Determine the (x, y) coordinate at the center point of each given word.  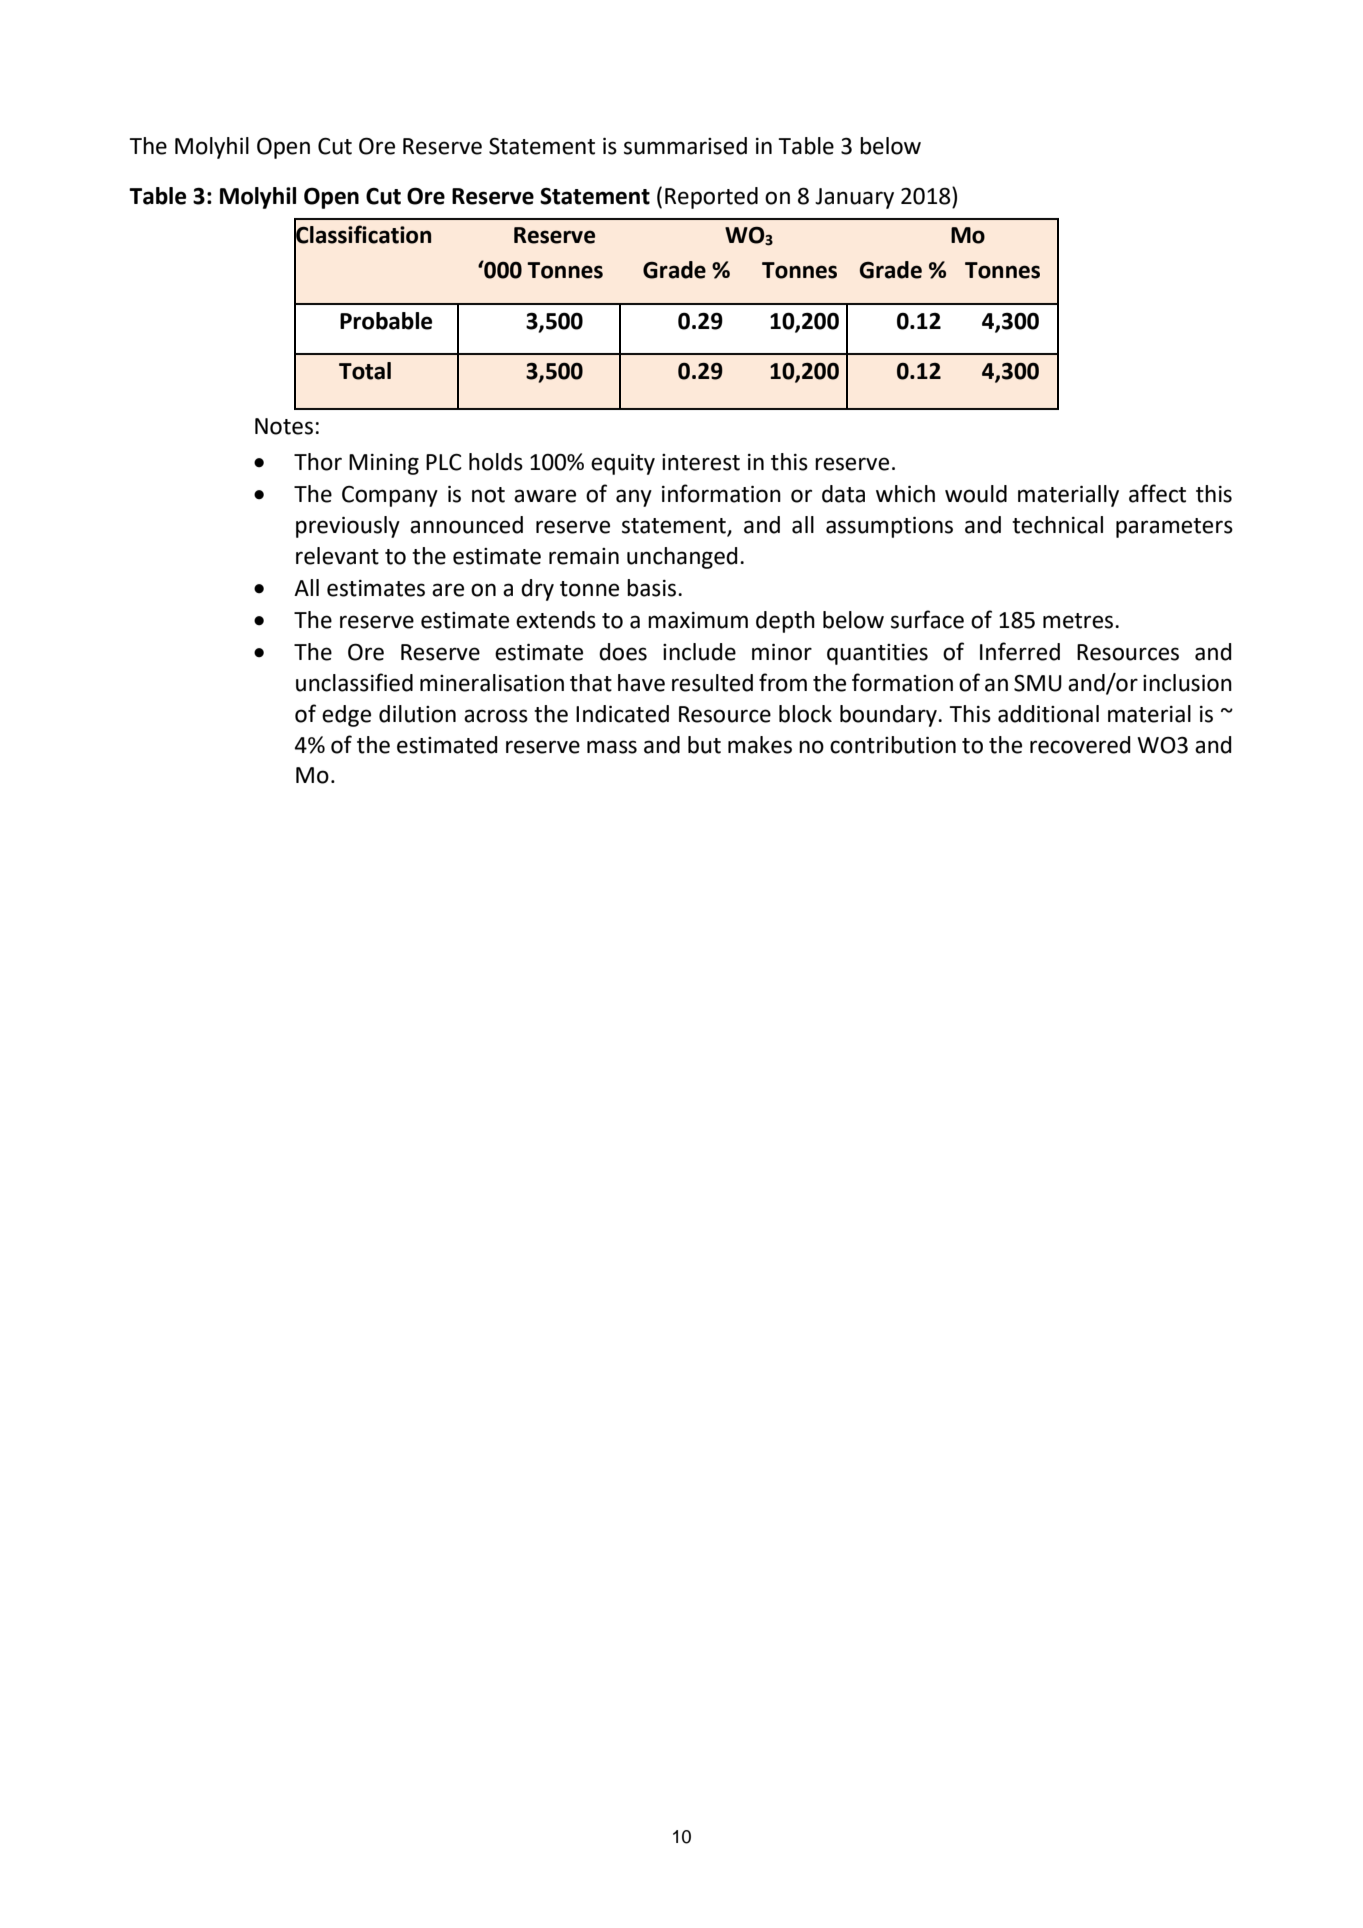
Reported (711, 198)
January (854, 198)
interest (701, 462)
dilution (417, 714)
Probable (386, 321)
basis (653, 588)
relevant (337, 556)
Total (365, 371)
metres (1079, 621)
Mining (384, 464)
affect (1157, 493)
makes (760, 745)
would (976, 494)
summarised (685, 146)
